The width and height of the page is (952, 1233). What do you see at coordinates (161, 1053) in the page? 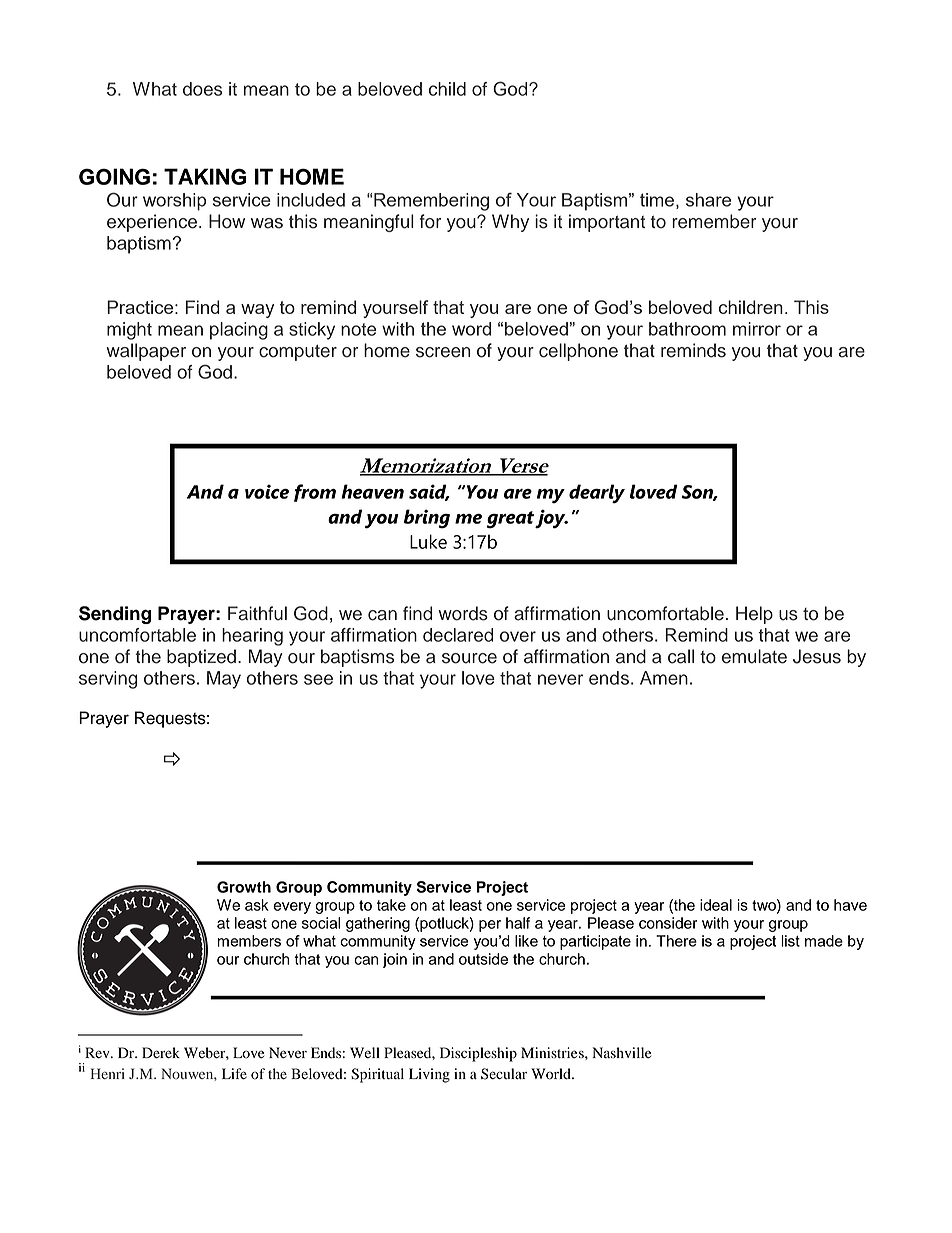
I see `Derek` at bounding box center [161, 1053].
